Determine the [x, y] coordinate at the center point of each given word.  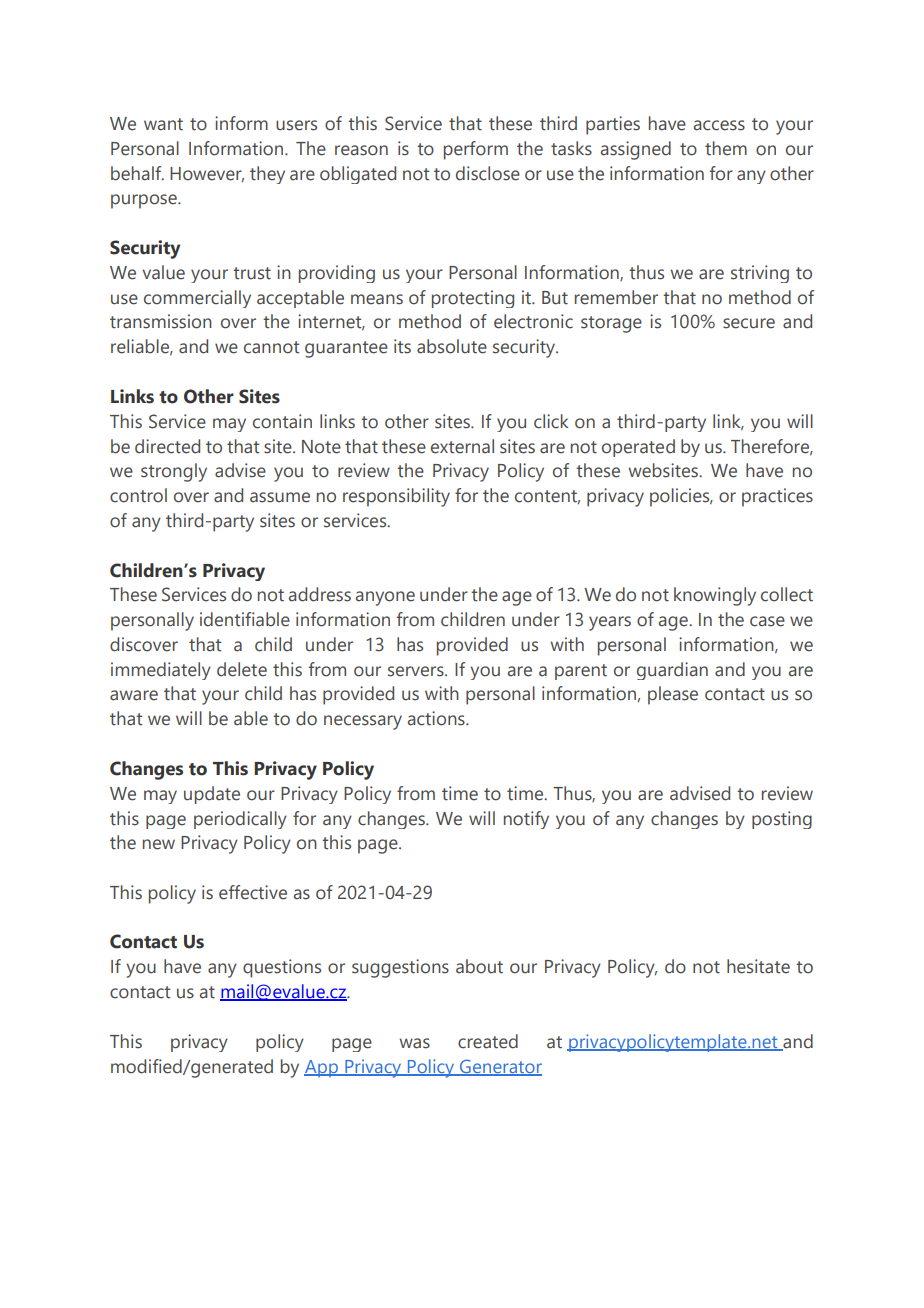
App [322, 1068]
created [488, 1041]
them [726, 148]
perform [476, 150]
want [163, 124]
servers [417, 671]
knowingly [715, 596]
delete [242, 669]
